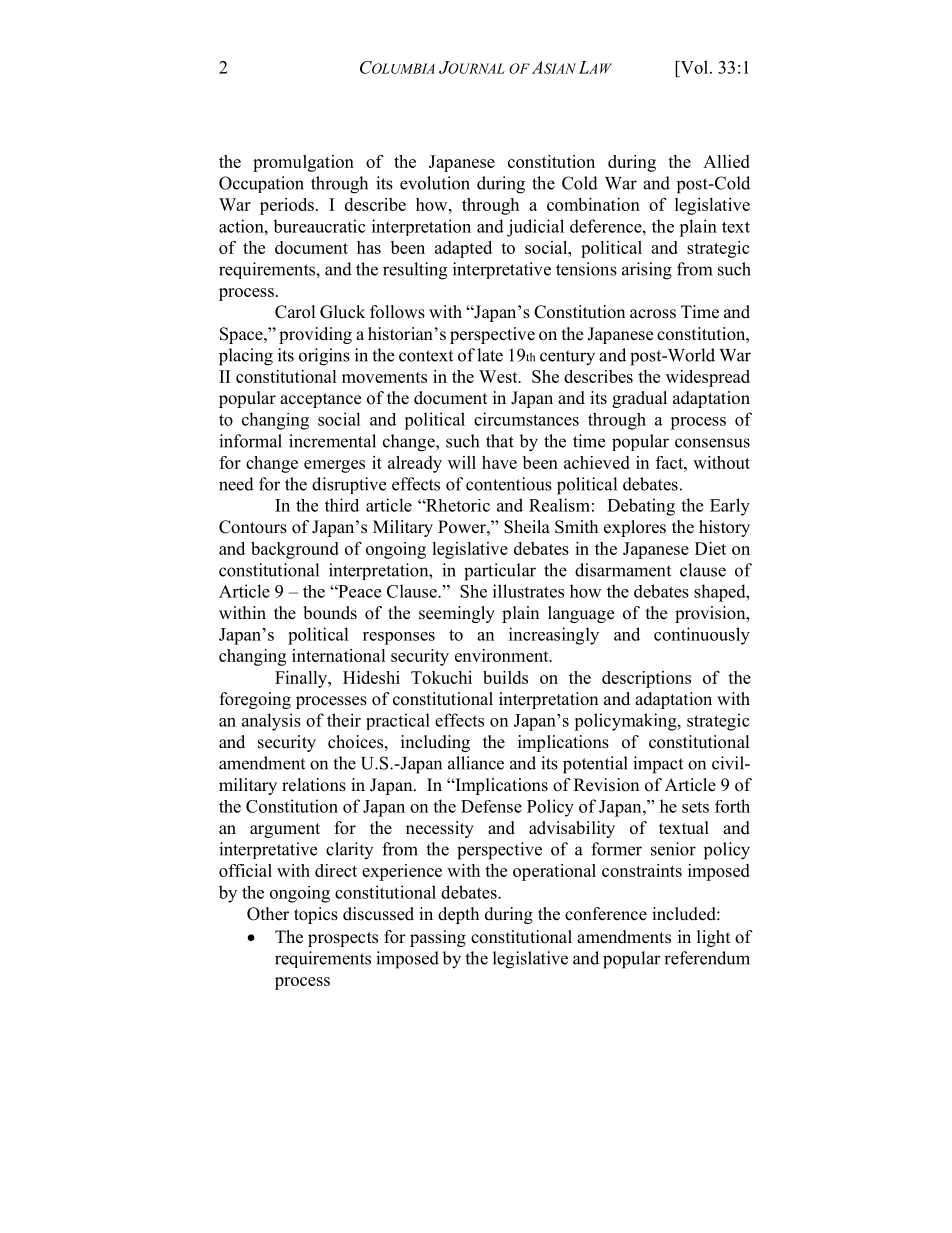  Describe the element at coordinates (726, 161) in the screenshot. I see `Allied` at that location.
